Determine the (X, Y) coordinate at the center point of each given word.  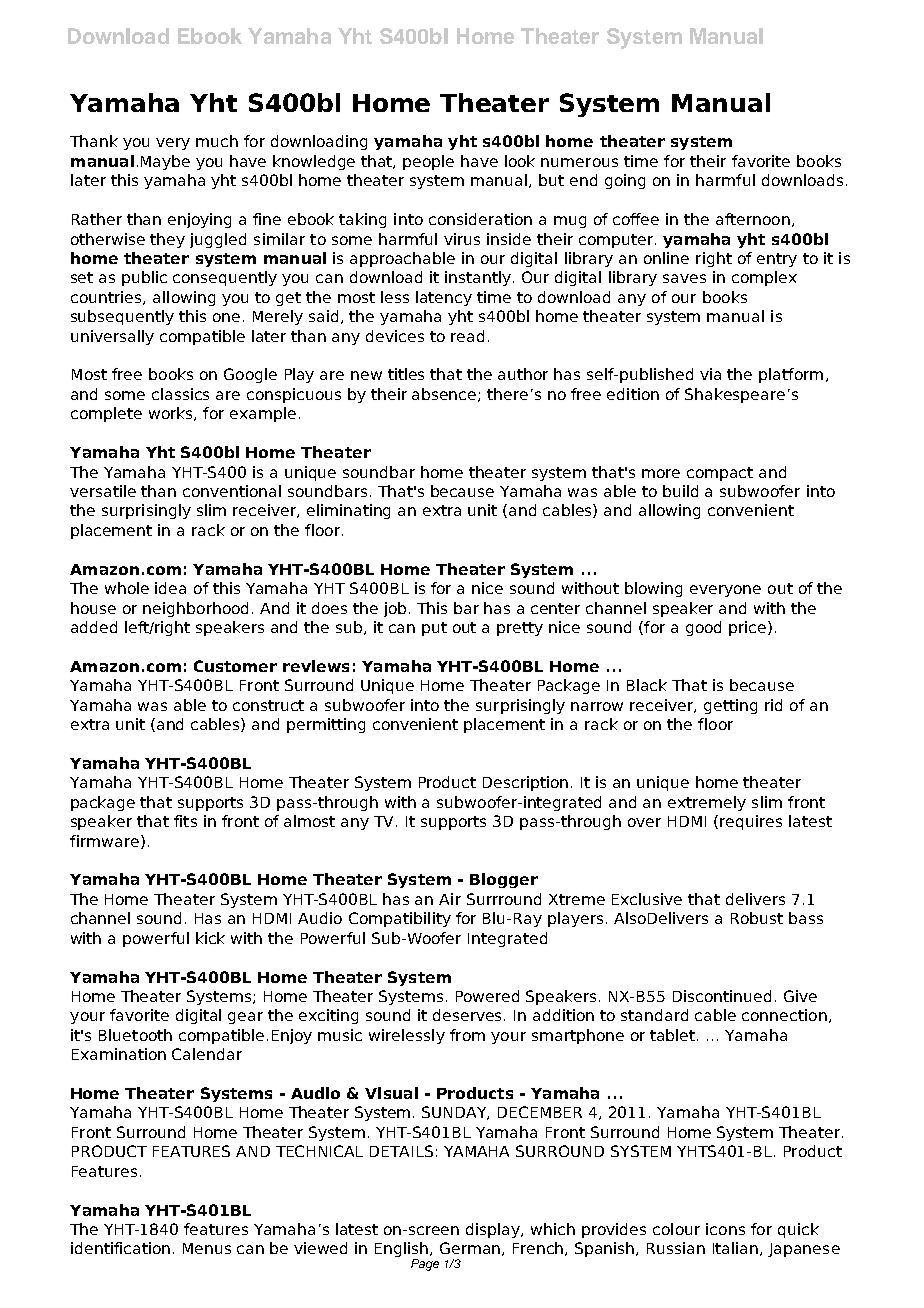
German (471, 1249)
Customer (235, 666)
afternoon (753, 219)
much (217, 141)
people (428, 162)
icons (725, 1229)
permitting (326, 725)
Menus (207, 1248)
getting (730, 706)
